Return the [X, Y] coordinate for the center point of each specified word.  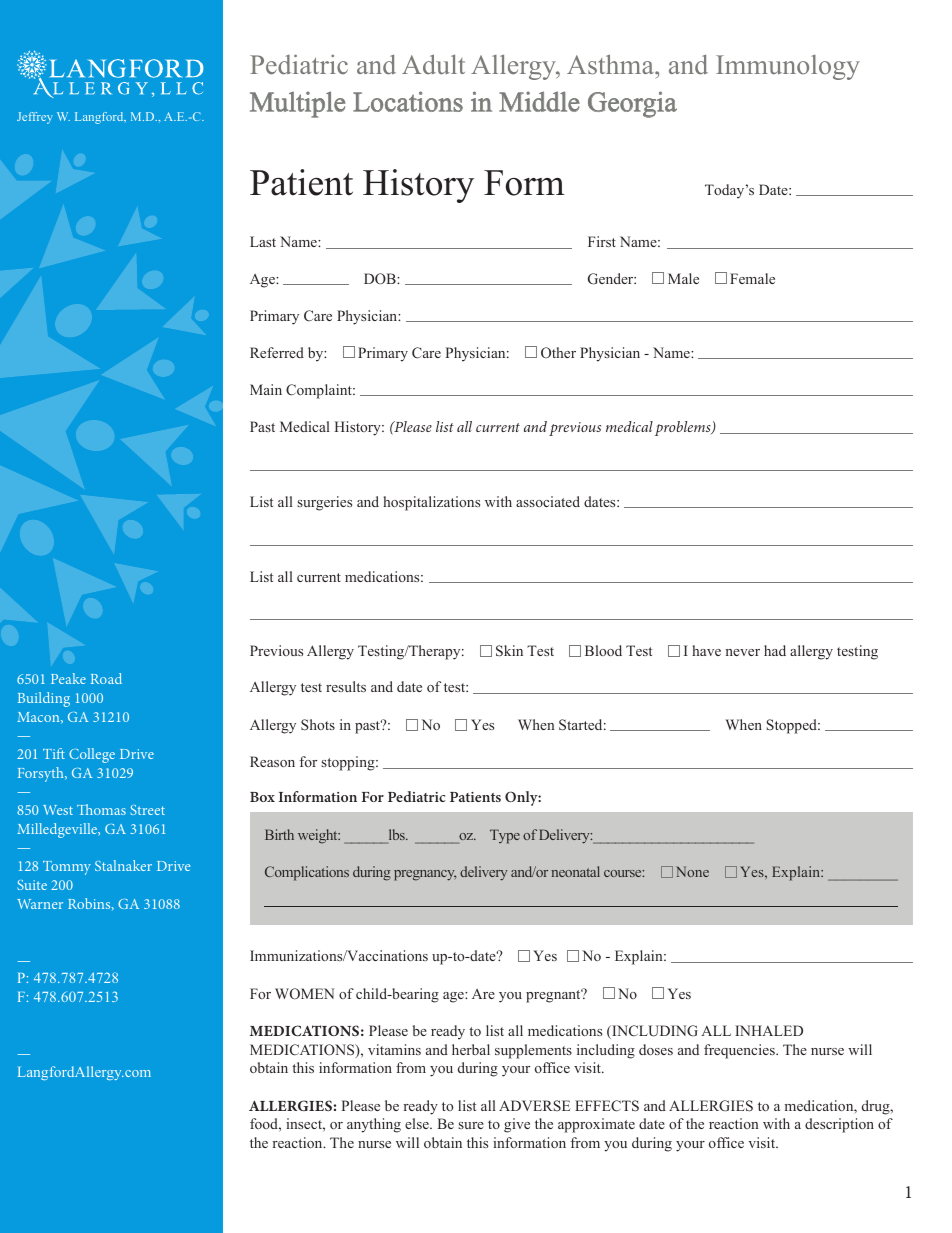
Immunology [788, 67]
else [418, 1123]
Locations [408, 101]
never [742, 652]
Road [106, 678]
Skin [509, 651]
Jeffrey [35, 118]
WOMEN [305, 993]
